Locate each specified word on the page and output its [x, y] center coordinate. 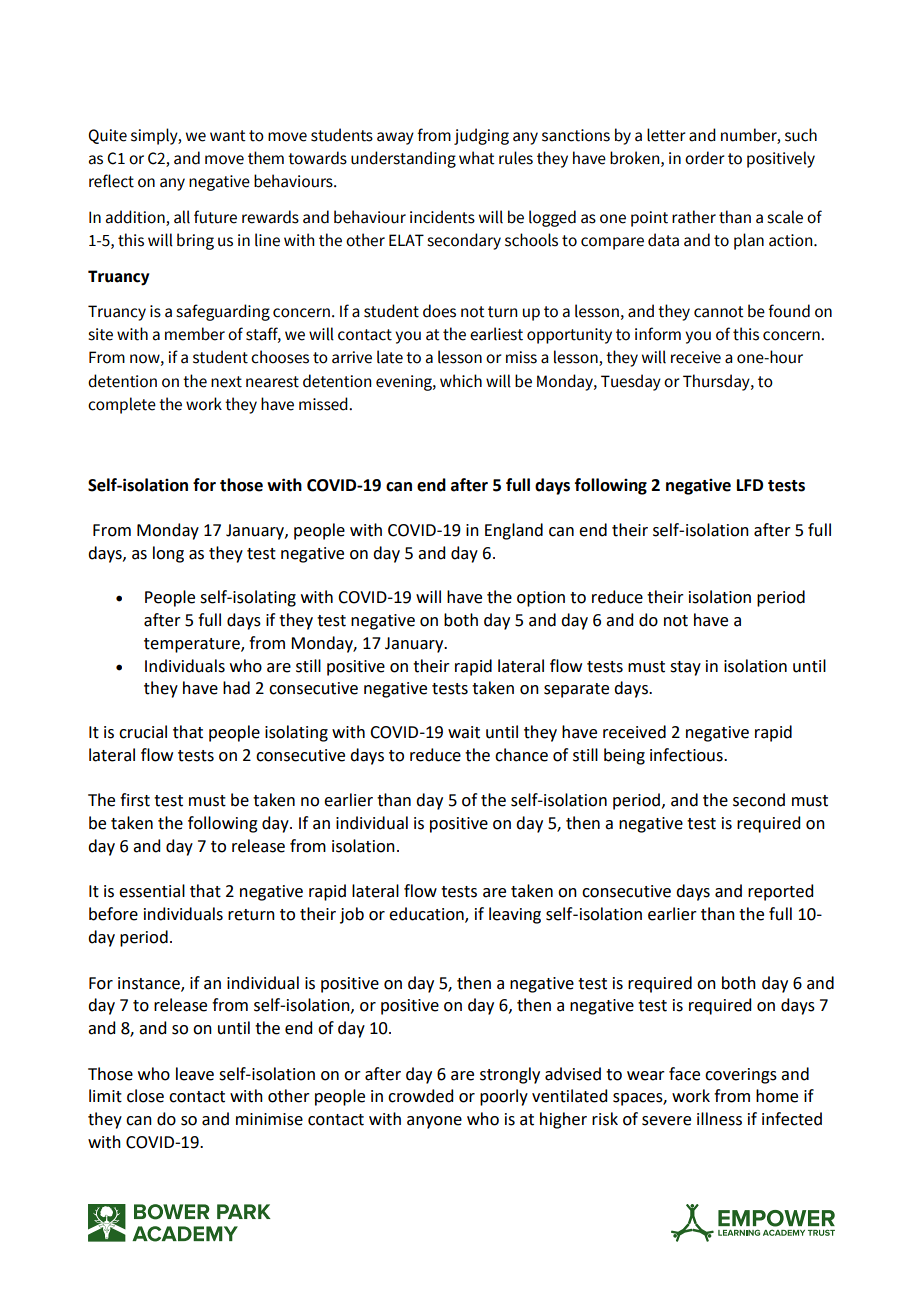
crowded [420, 1096]
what [477, 158]
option [541, 599]
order [705, 158]
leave [195, 1074]
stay [685, 668]
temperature [193, 645]
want [228, 136]
